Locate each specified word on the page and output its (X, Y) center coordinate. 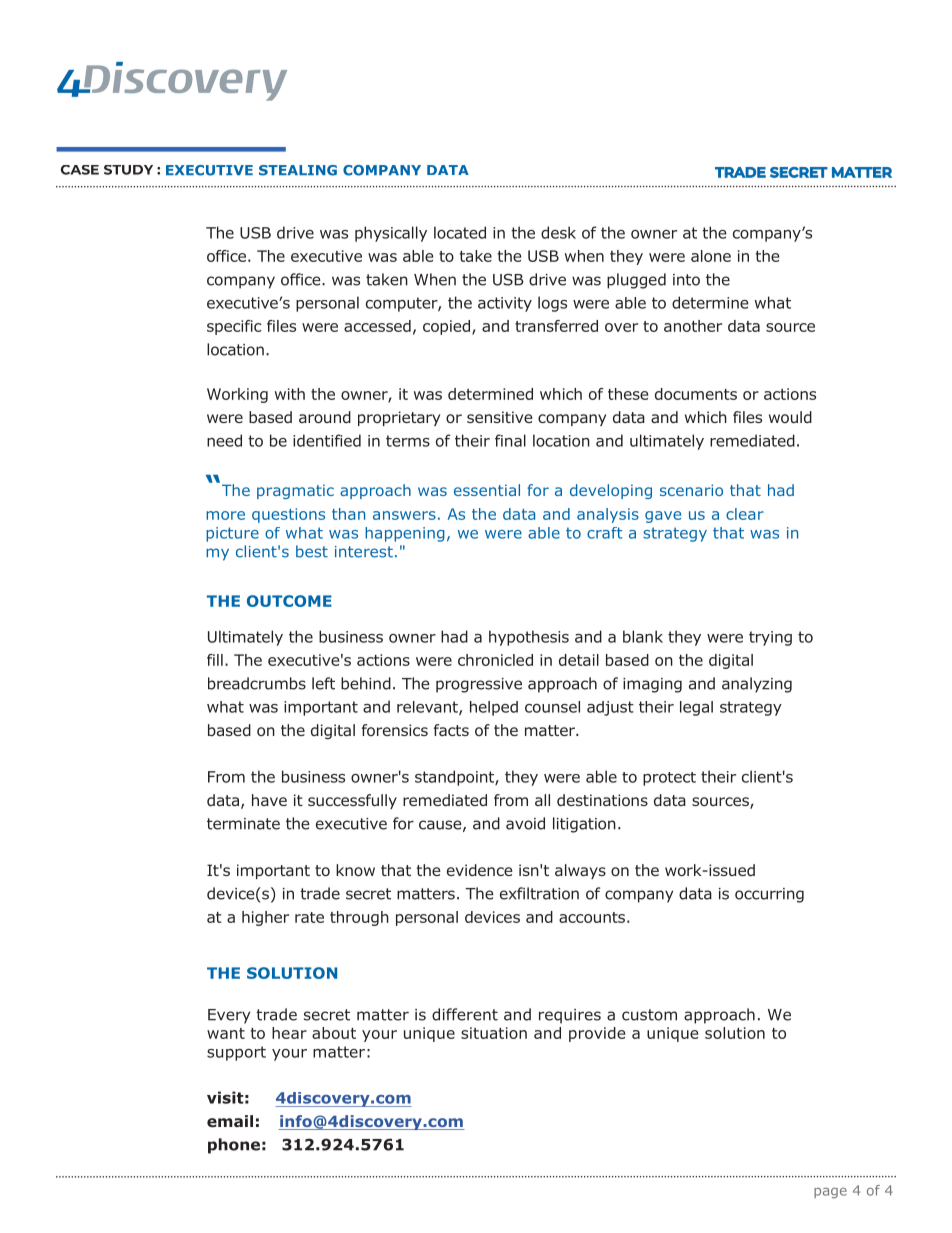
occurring (769, 895)
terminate (243, 824)
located (460, 232)
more (225, 515)
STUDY (128, 170)
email (230, 1121)
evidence (480, 870)
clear (745, 514)
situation (494, 1033)
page (830, 1193)
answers (404, 515)
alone (711, 256)
